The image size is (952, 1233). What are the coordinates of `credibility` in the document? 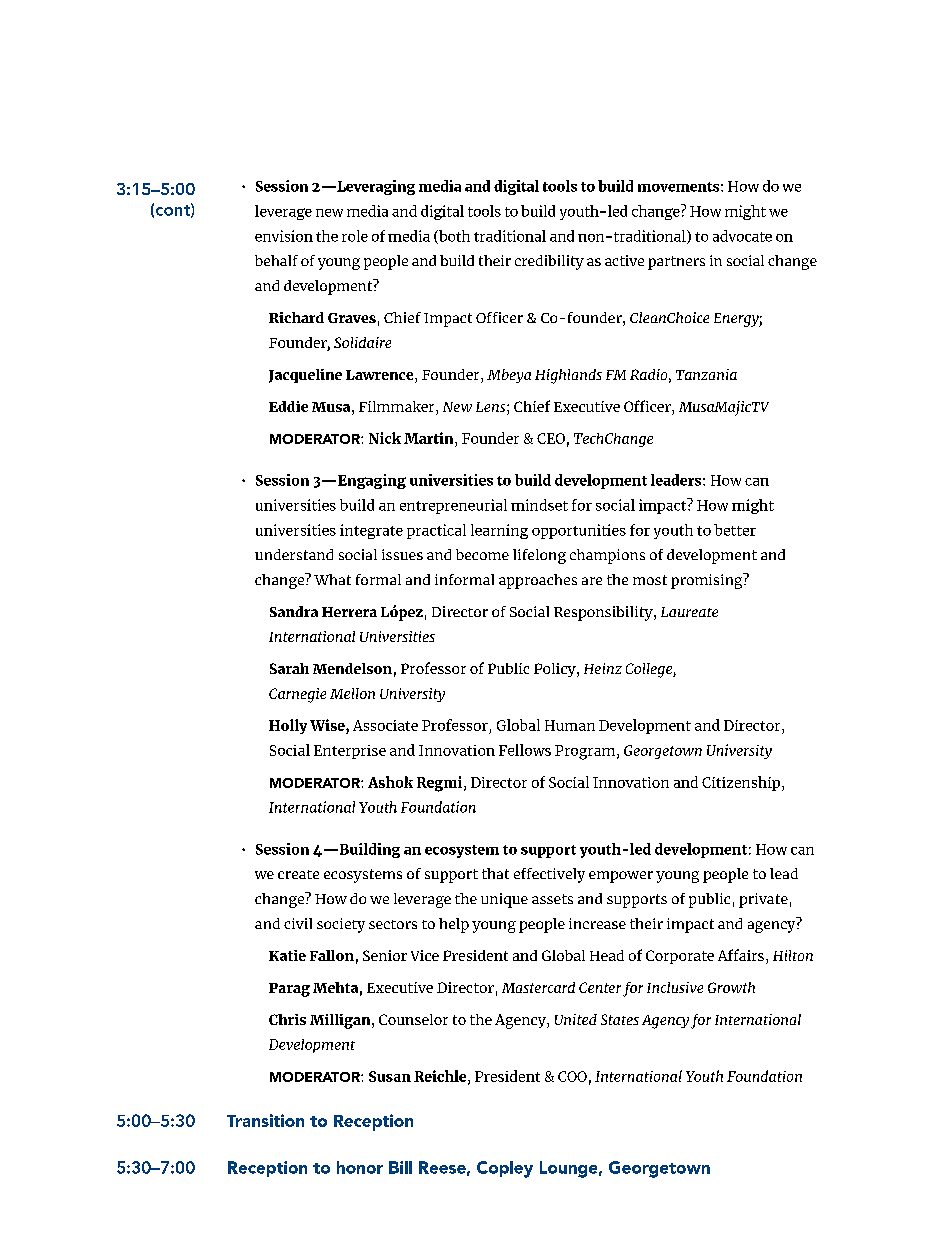 It's located at (549, 262).
